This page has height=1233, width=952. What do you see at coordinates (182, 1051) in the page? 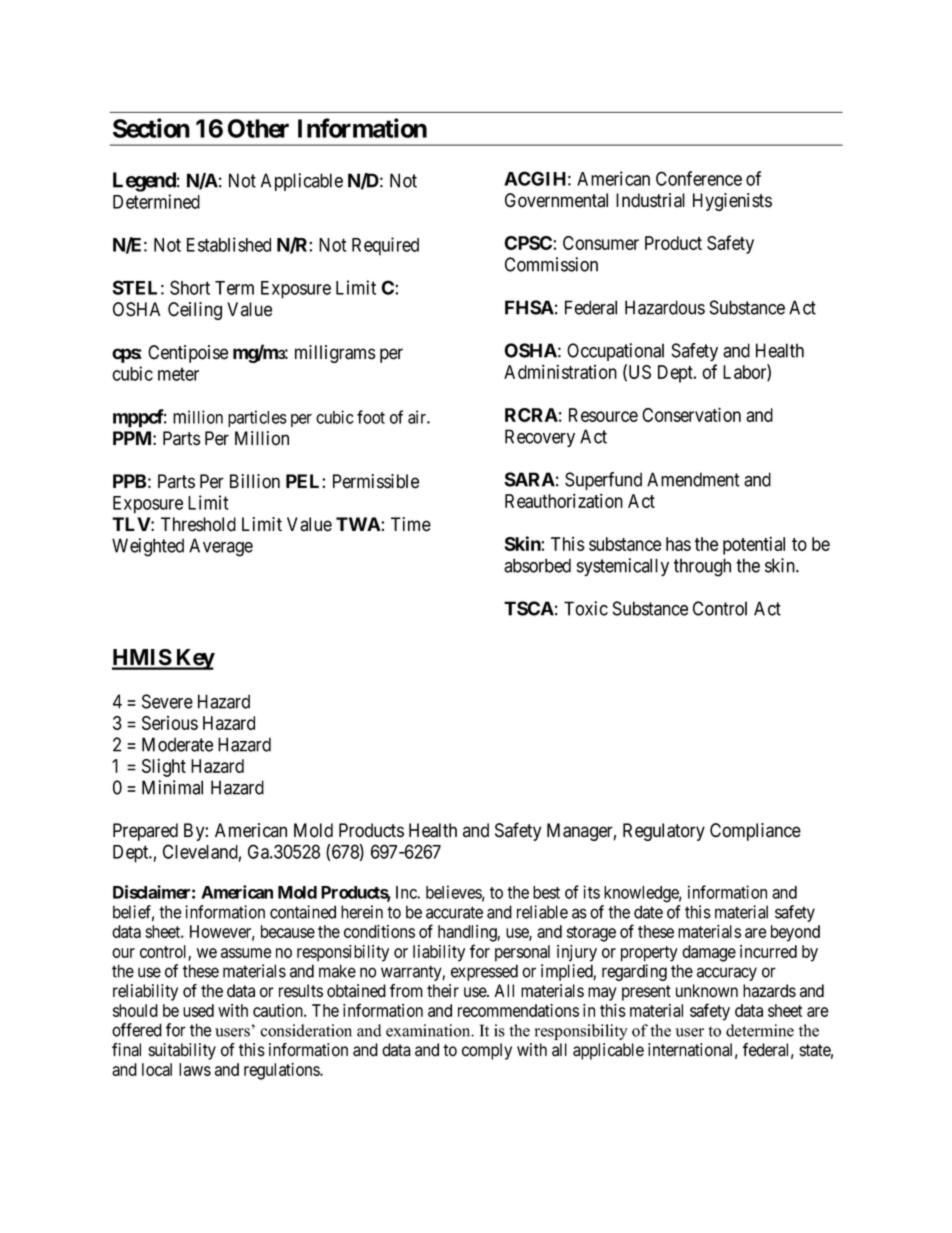
I see `suitability` at bounding box center [182, 1051].
